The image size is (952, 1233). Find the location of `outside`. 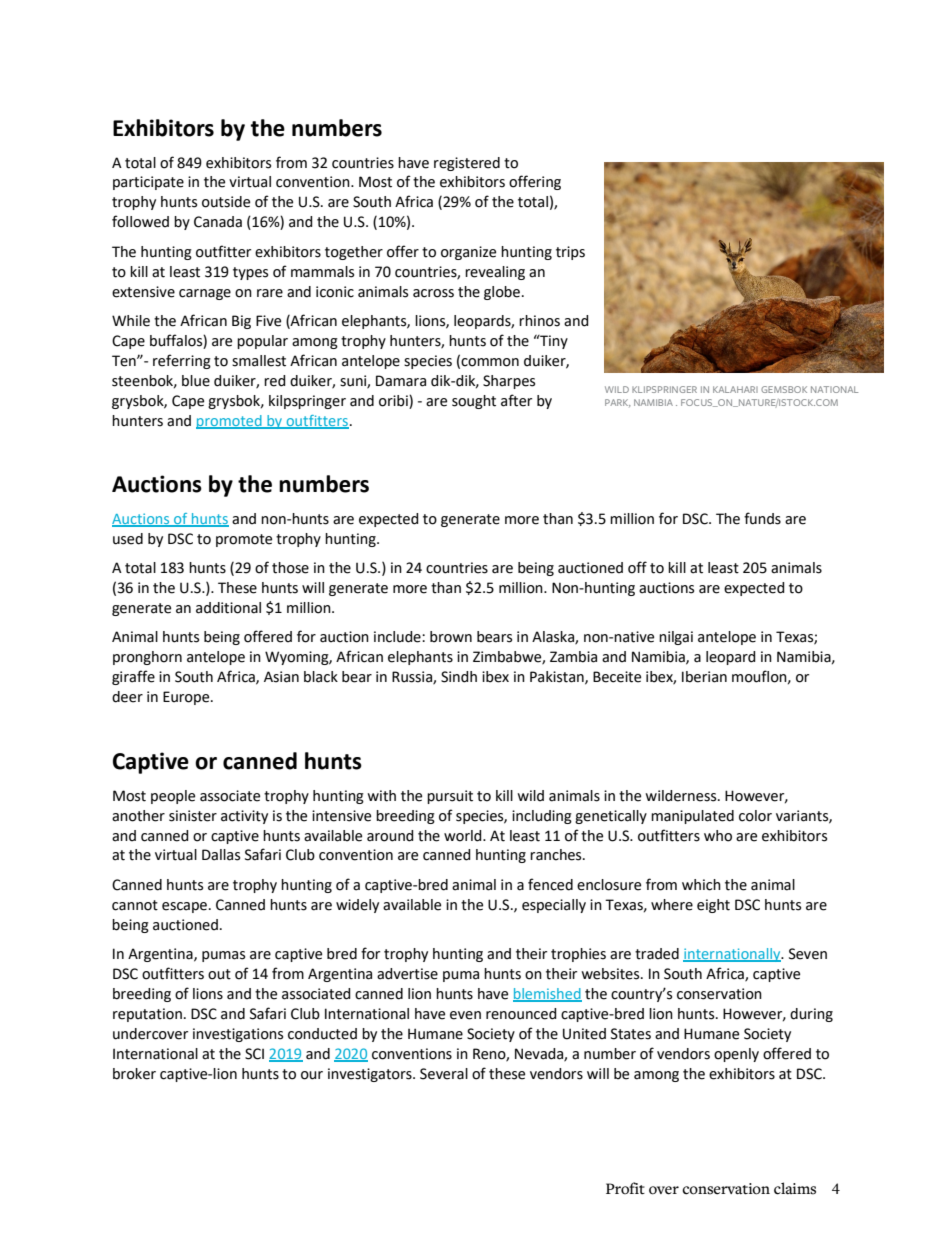

outside is located at coordinates (226, 202).
